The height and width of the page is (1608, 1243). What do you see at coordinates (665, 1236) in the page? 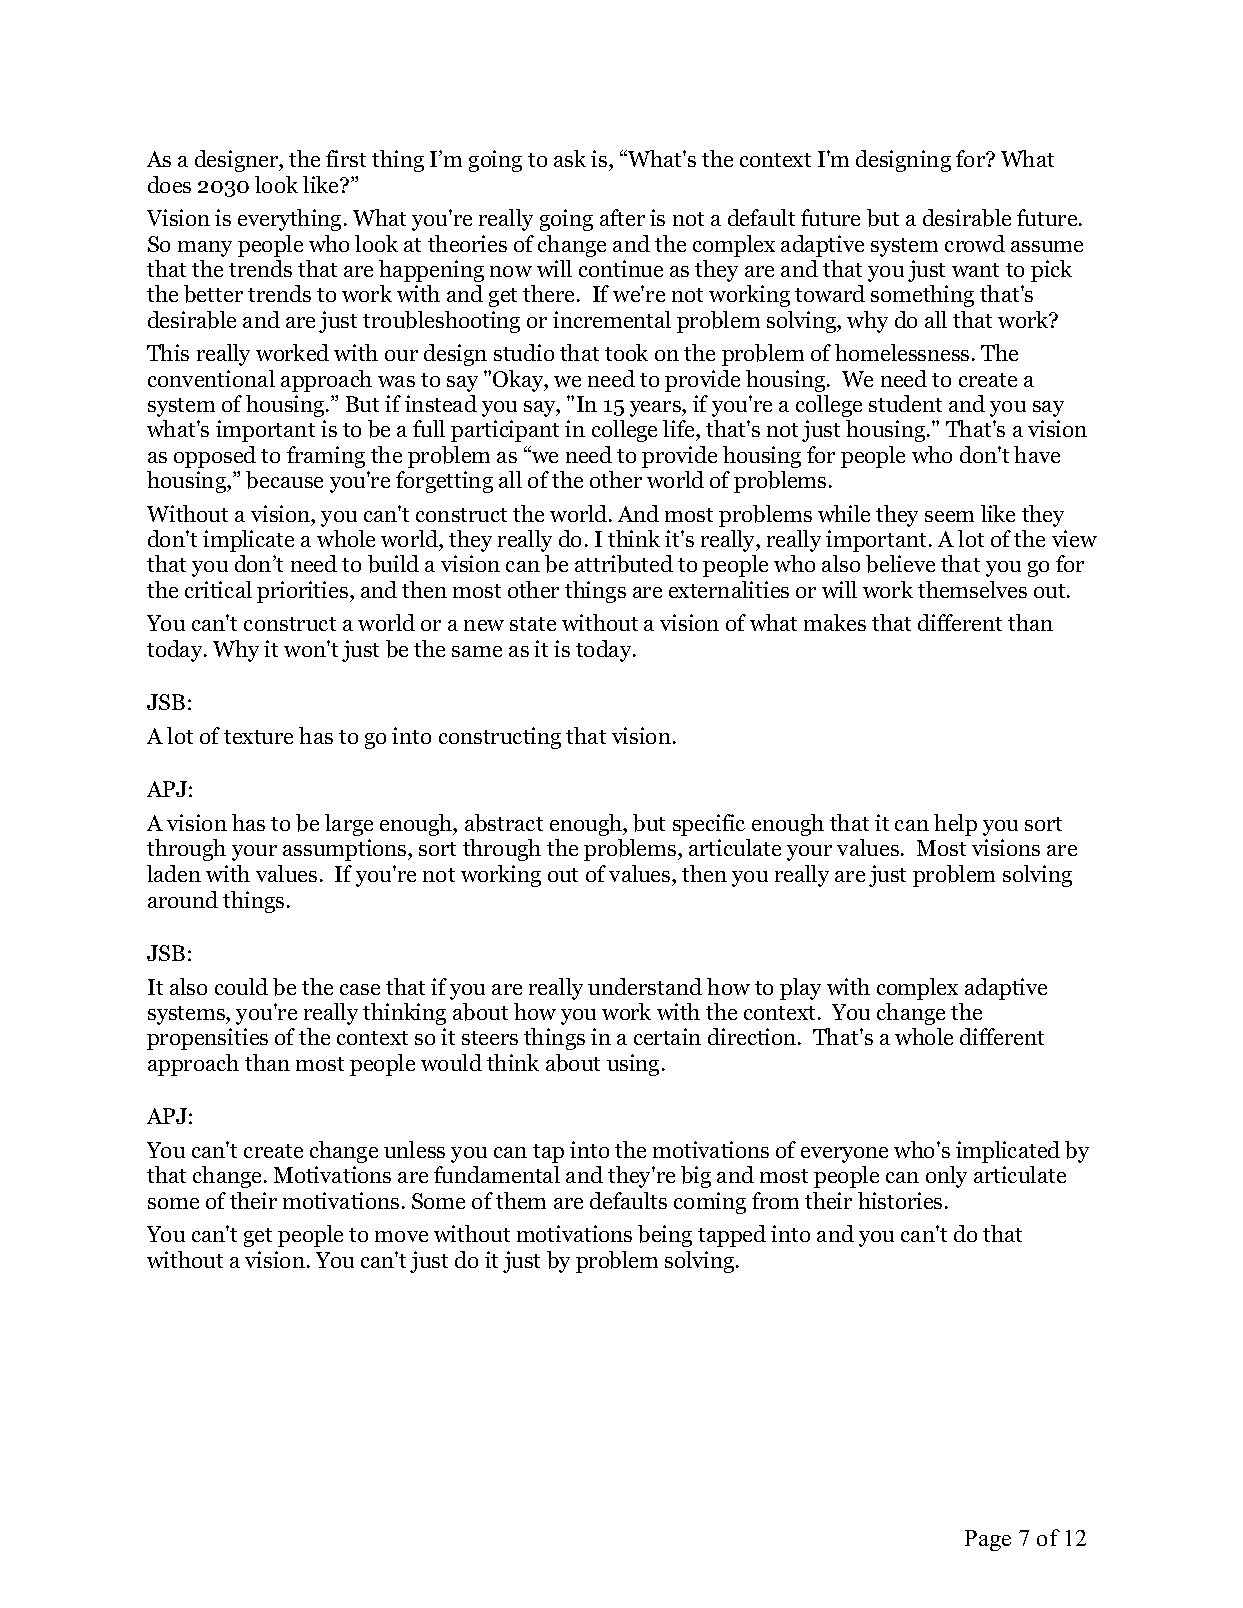
I see `being` at bounding box center [665, 1236].
